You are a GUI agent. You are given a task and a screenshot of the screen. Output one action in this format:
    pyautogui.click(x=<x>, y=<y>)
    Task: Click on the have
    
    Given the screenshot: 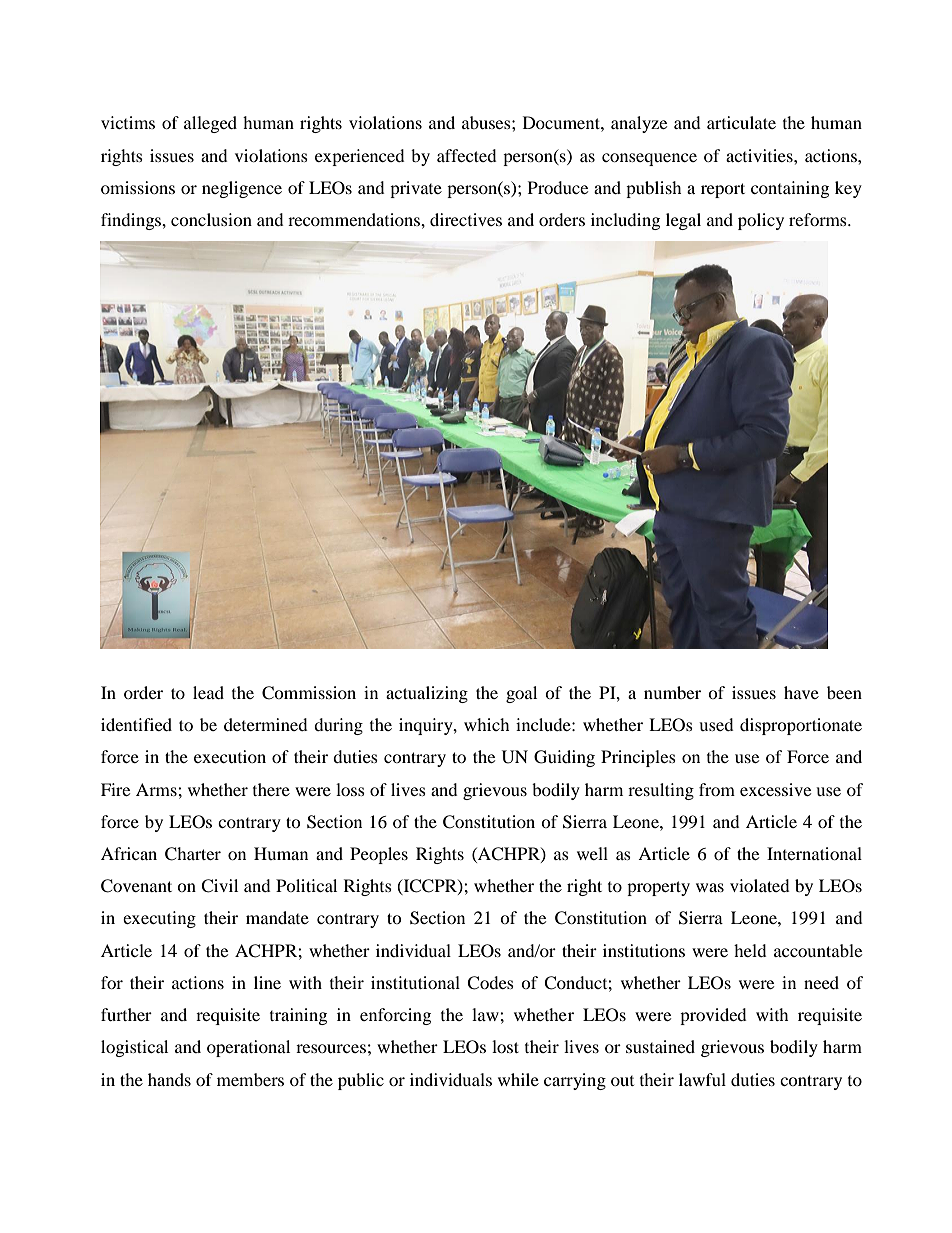 What is the action you would take?
    pyautogui.click(x=801, y=692)
